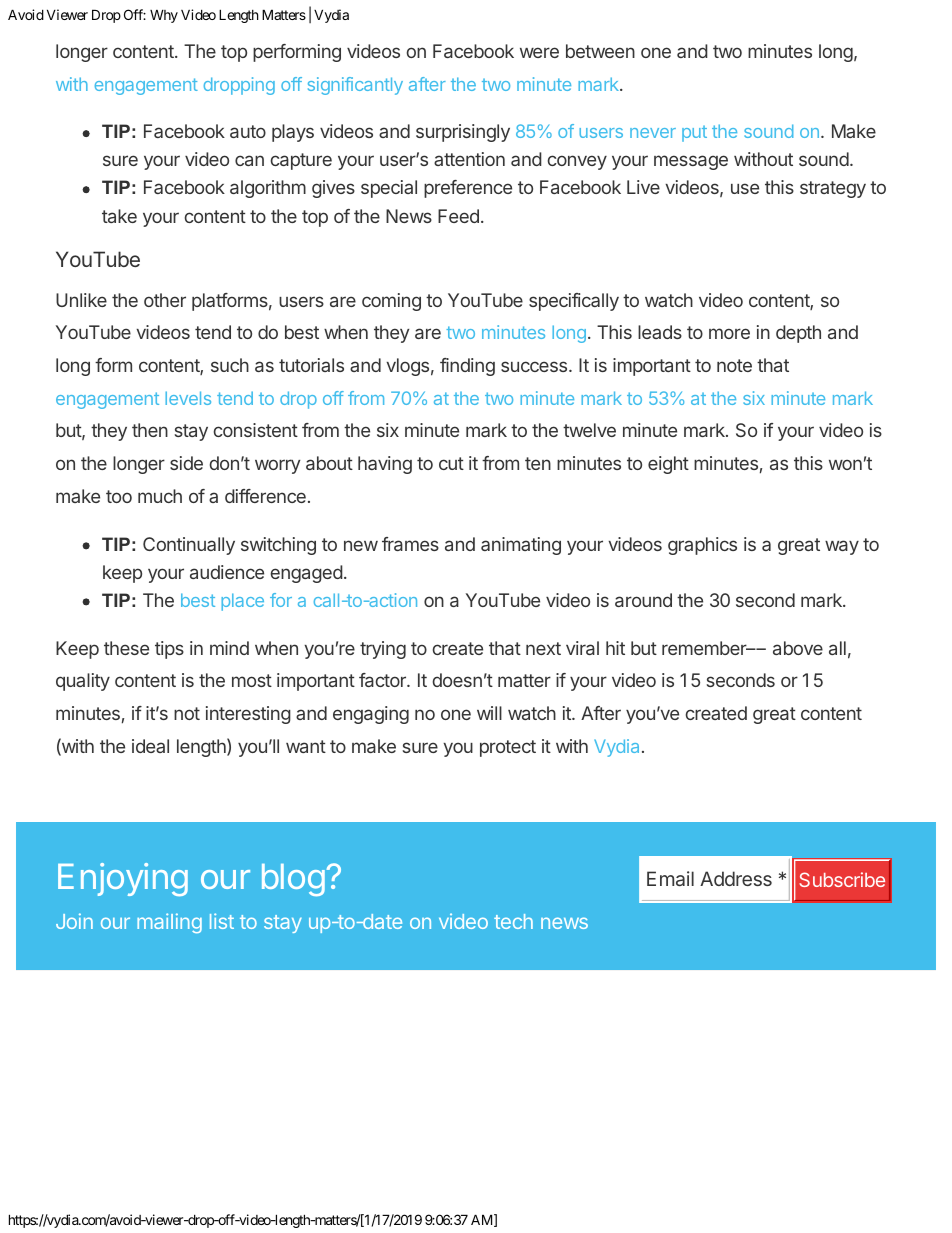  What do you see at coordinates (539, 52) in the image?
I see `were` at bounding box center [539, 52].
